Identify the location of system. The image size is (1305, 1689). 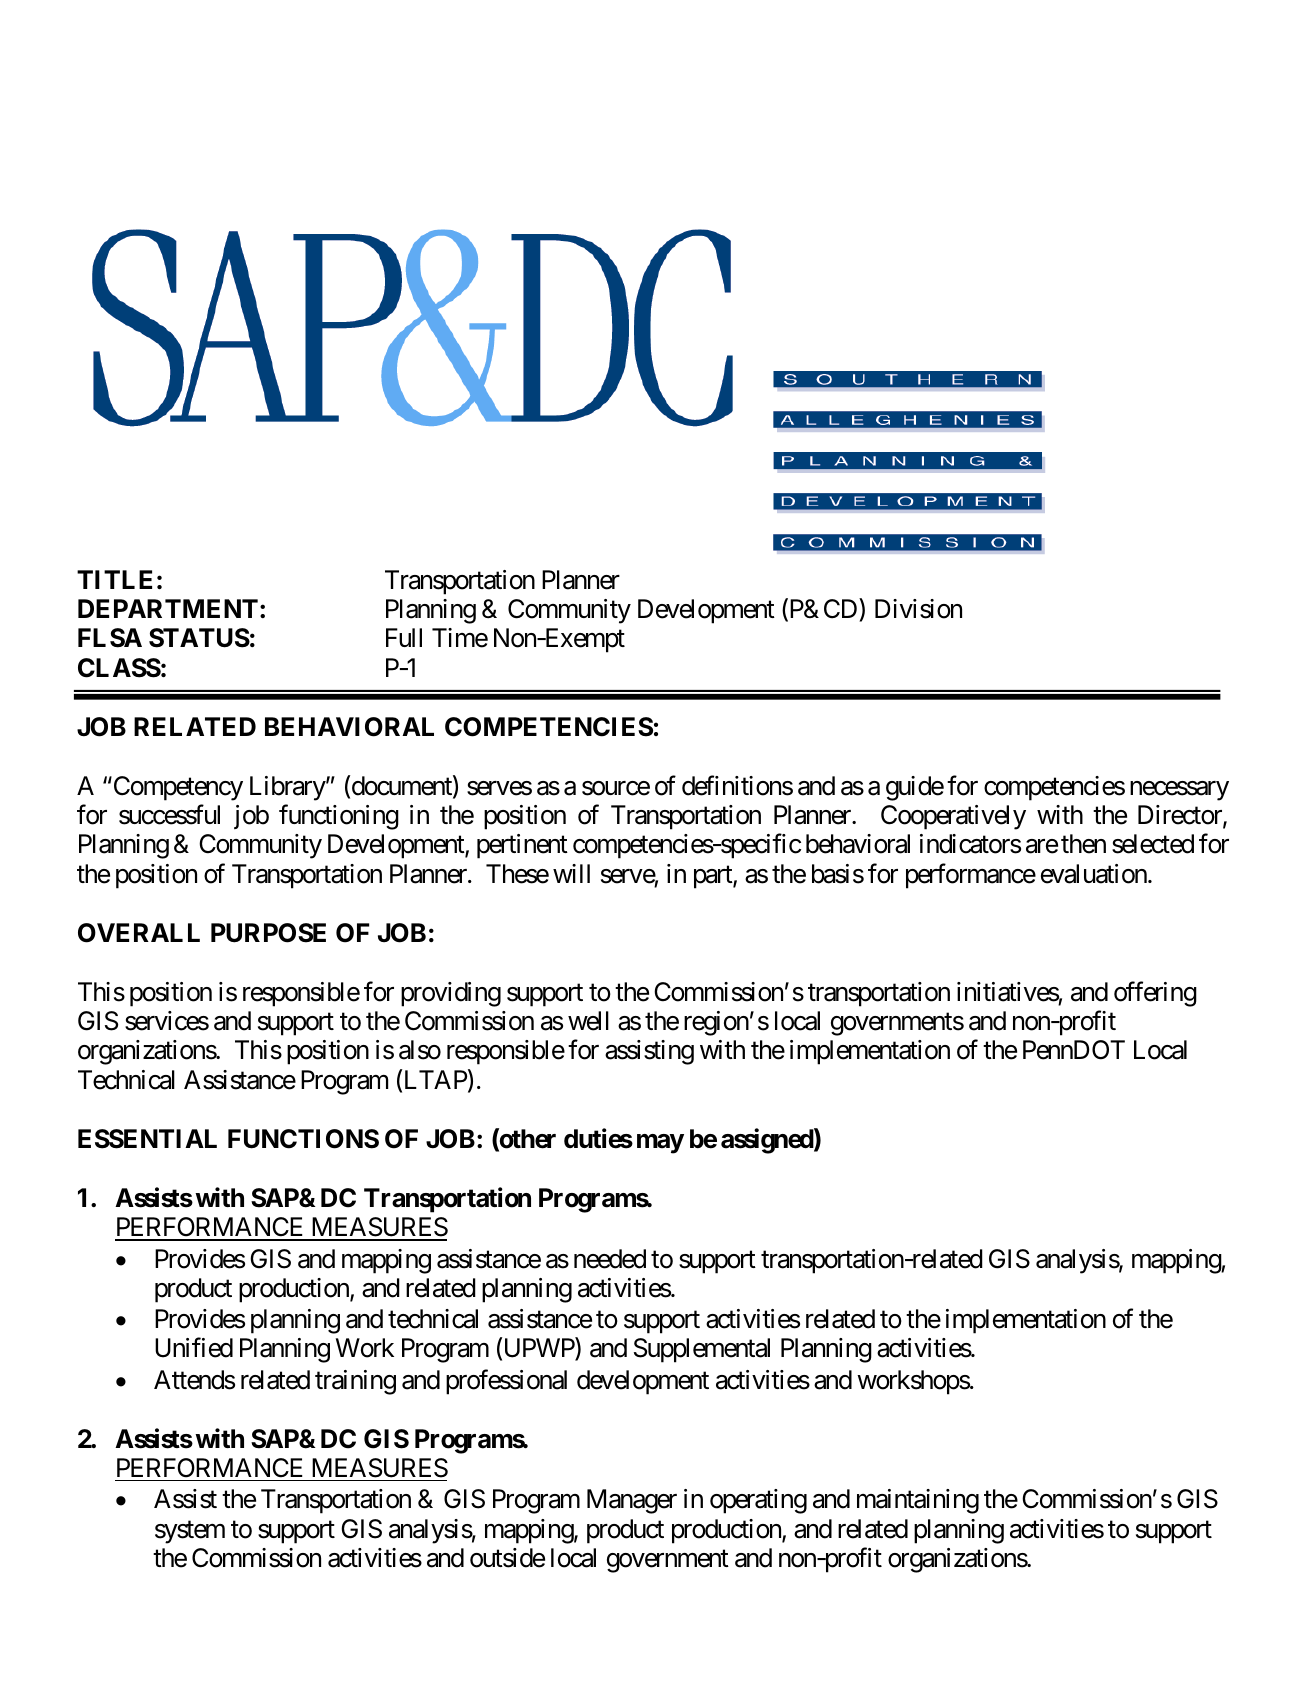
(190, 1532).
